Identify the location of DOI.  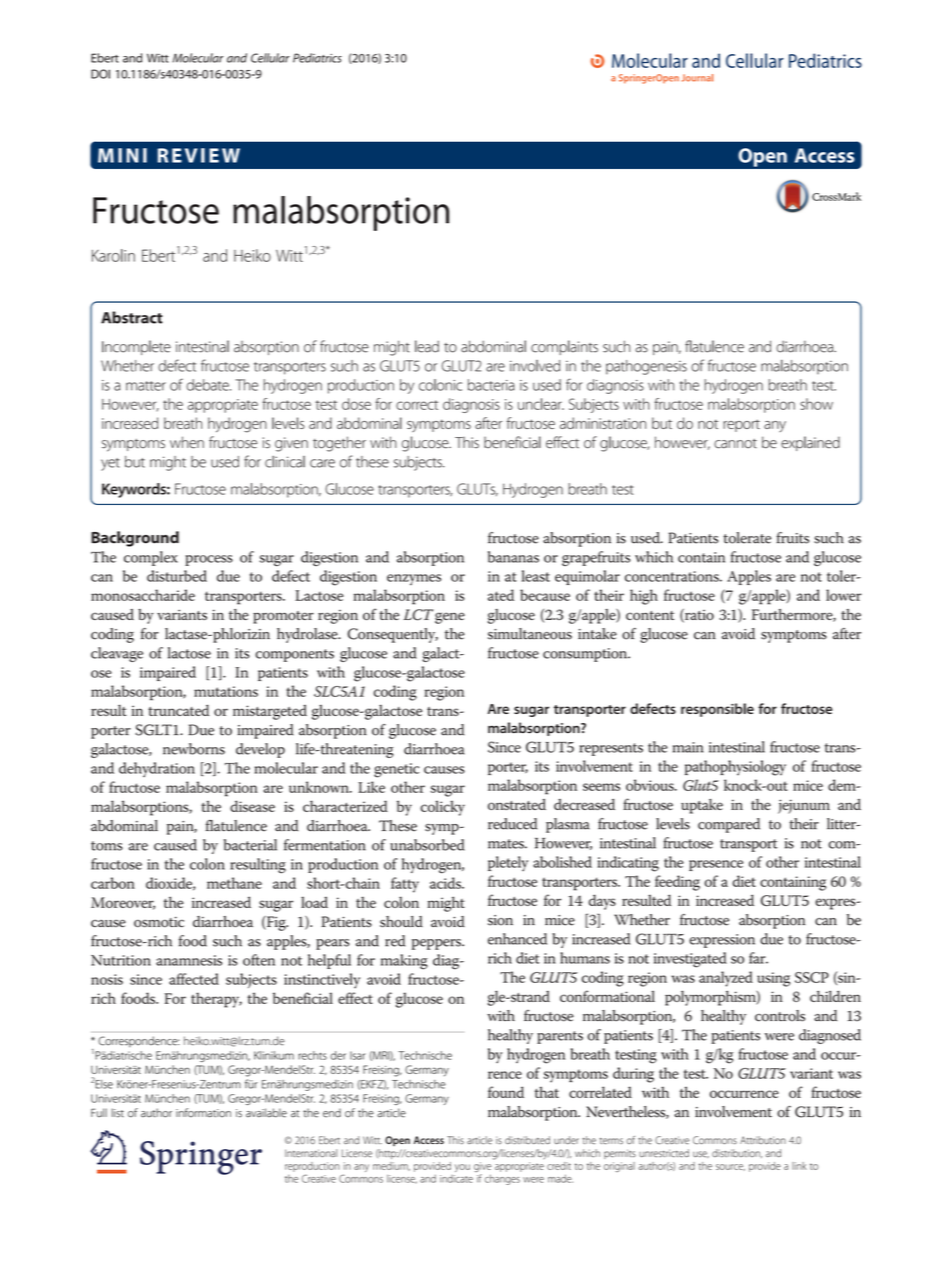
(100, 74).
